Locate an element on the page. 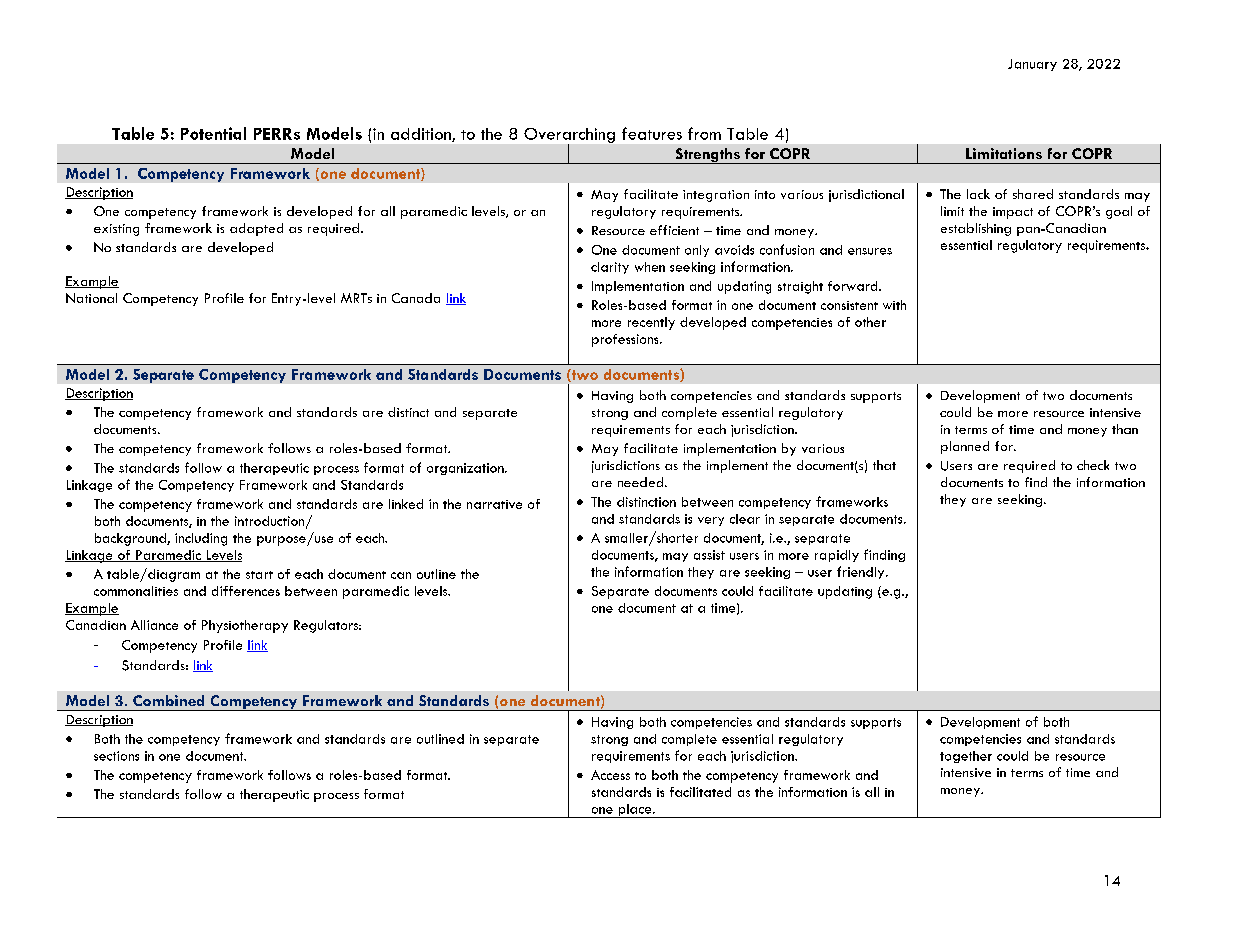 This page has width=1233, height=952. features is located at coordinates (652, 133).
